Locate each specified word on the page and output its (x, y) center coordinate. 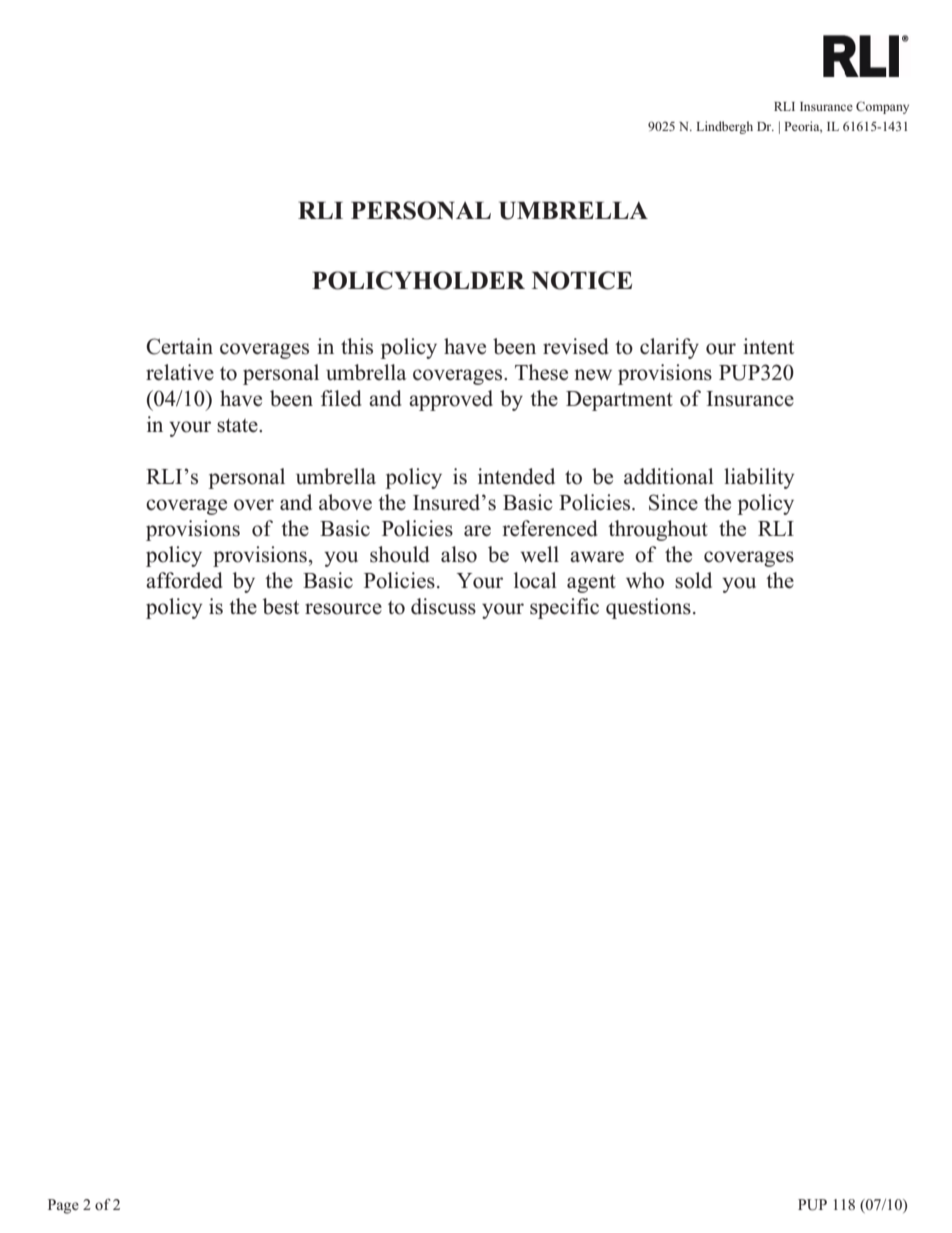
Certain (179, 346)
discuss (443, 606)
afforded (184, 580)
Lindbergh (724, 127)
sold (693, 580)
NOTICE (582, 280)
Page (63, 1206)
